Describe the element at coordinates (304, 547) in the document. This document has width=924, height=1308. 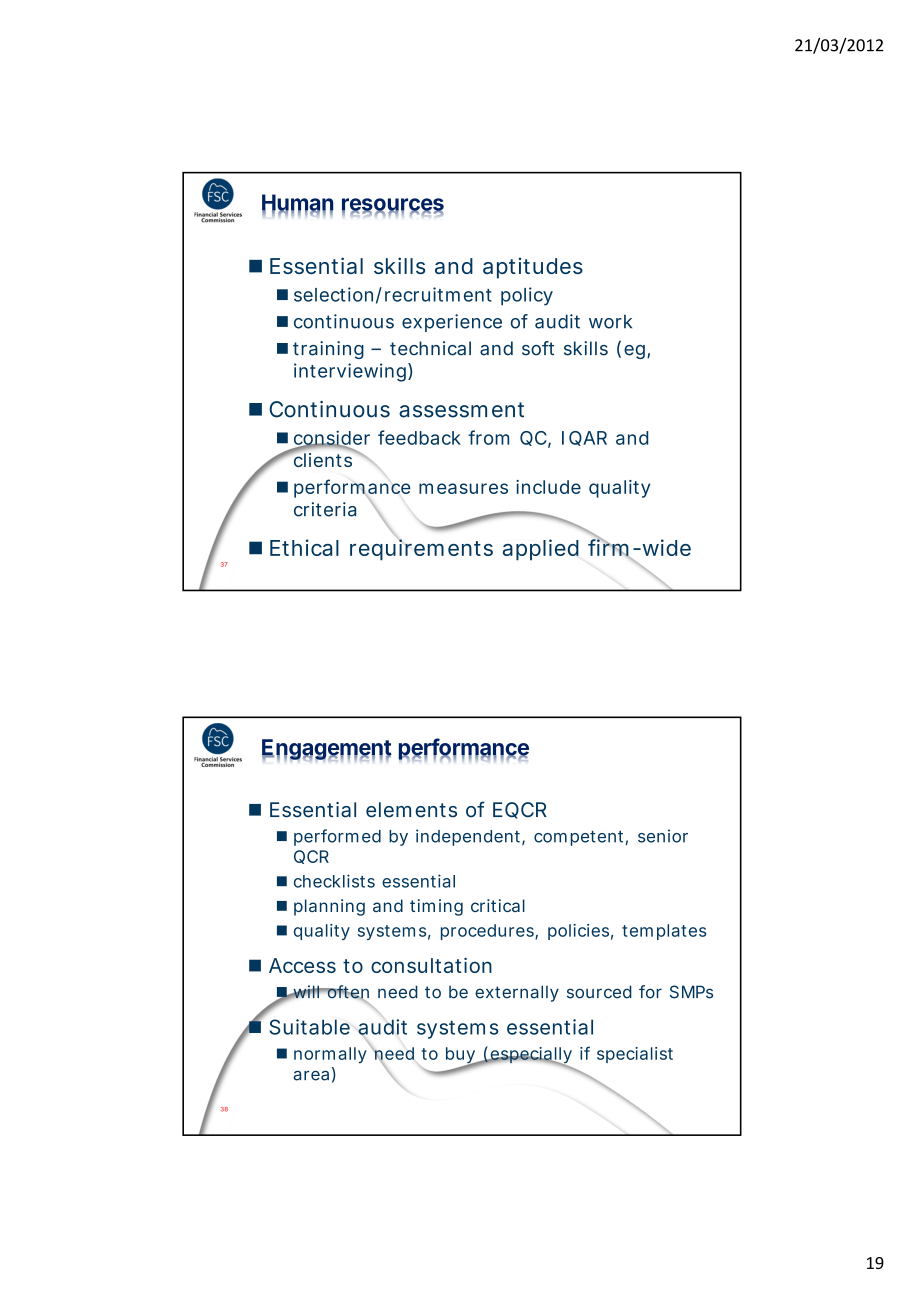
I see `Ethical` at that location.
